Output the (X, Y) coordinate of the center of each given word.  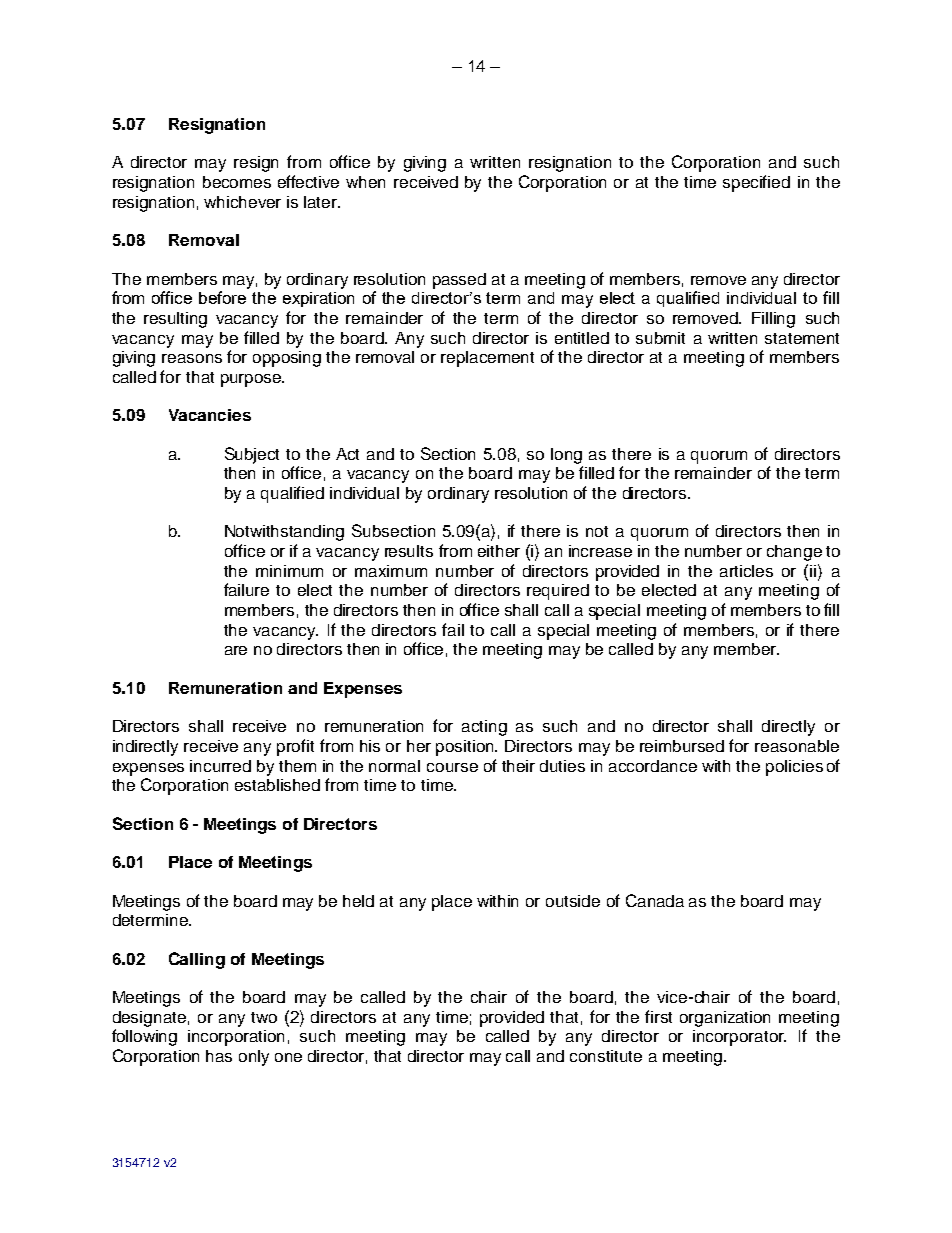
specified (756, 183)
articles (746, 571)
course (452, 767)
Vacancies (210, 415)
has (219, 1056)
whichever (242, 202)
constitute (606, 1056)
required (558, 592)
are (236, 650)
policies (794, 768)
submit (660, 338)
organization (725, 1019)
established (277, 785)
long (566, 456)
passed (459, 281)
